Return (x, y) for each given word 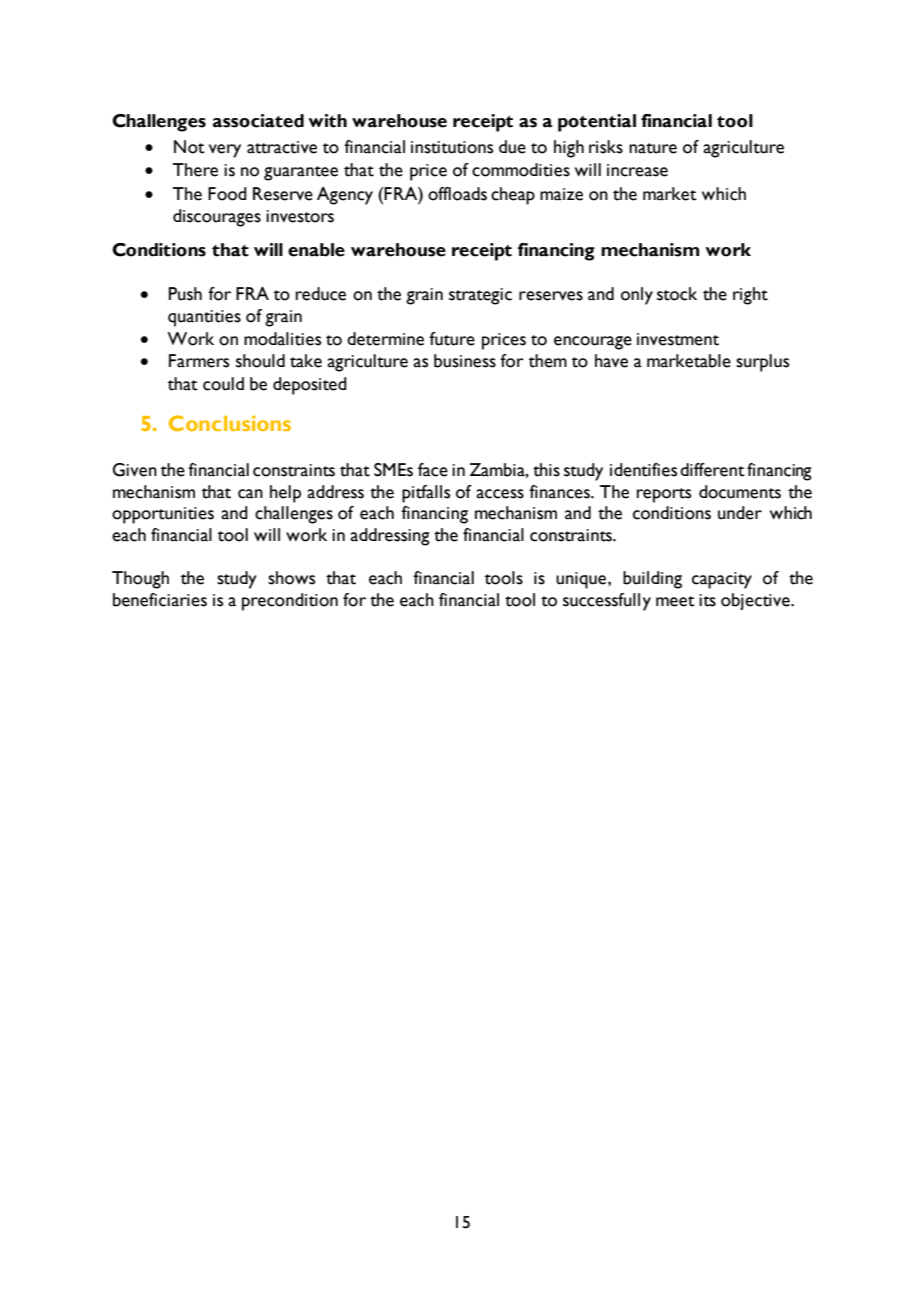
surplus (762, 363)
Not (189, 147)
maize (561, 194)
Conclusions (230, 423)
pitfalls (426, 494)
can (250, 494)
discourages (217, 218)
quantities (204, 318)
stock (677, 294)
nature (653, 148)
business (465, 361)
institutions (452, 147)
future (452, 339)
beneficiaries (160, 600)
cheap (513, 196)
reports (664, 495)
